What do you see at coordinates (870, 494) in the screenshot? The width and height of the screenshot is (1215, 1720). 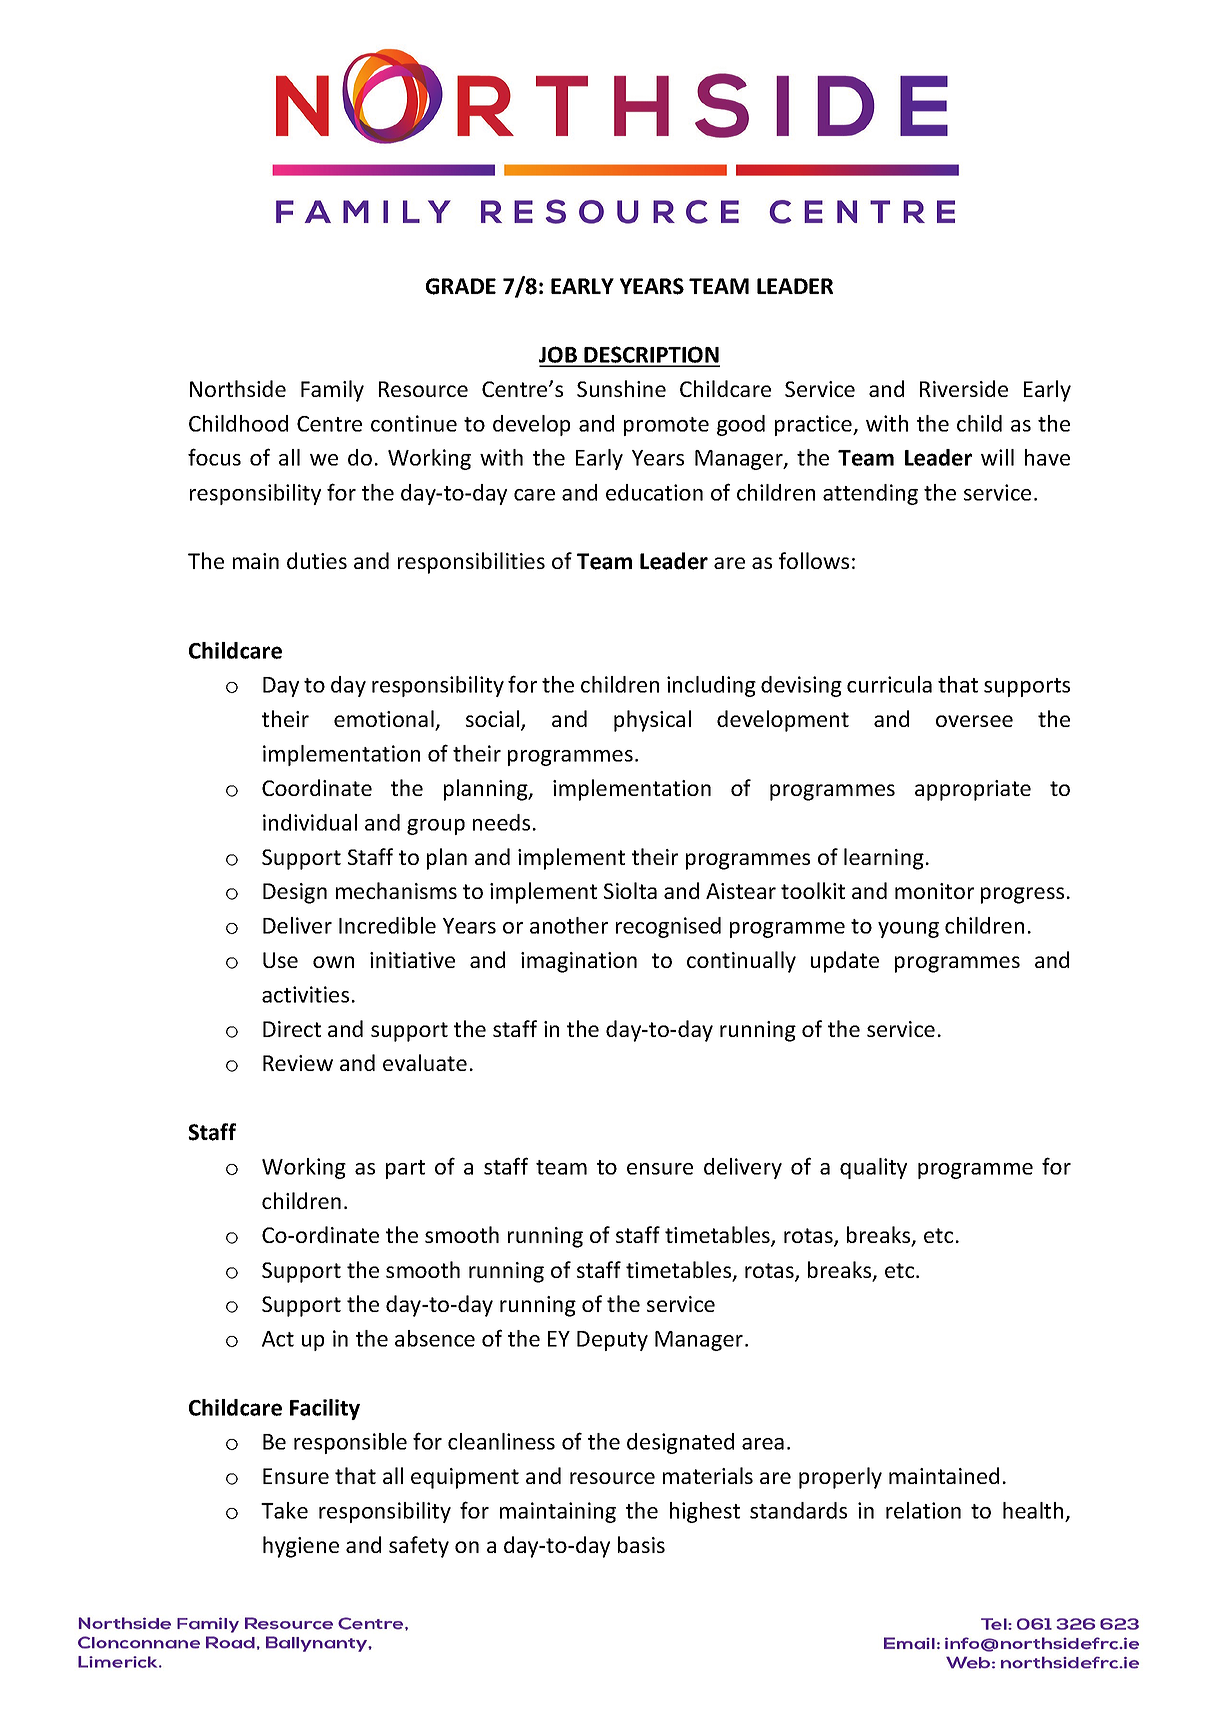 I see `attending` at bounding box center [870, 494].
